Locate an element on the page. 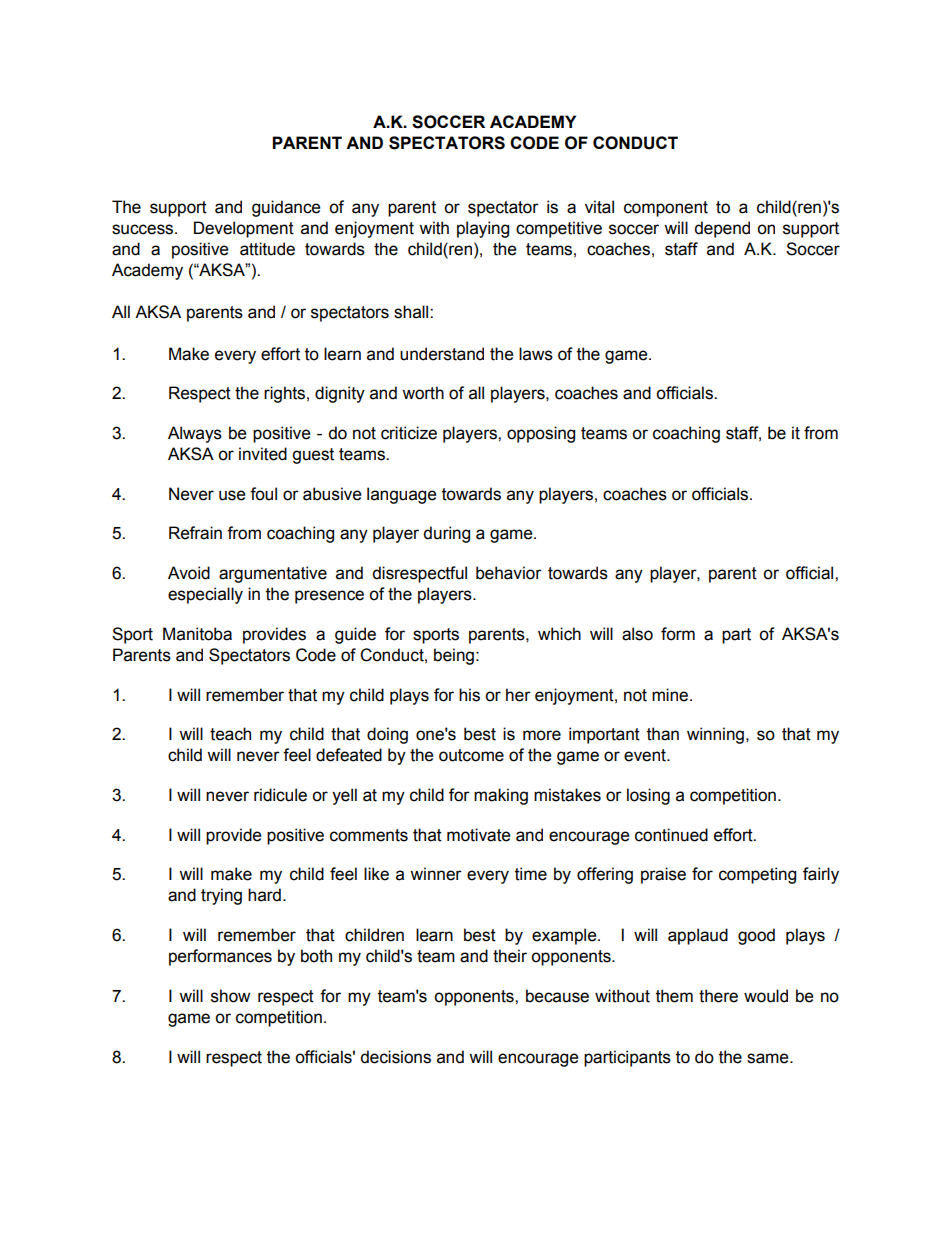 This page has width=952, height=1233. Manitoba is located at coordinates (197, 634).
